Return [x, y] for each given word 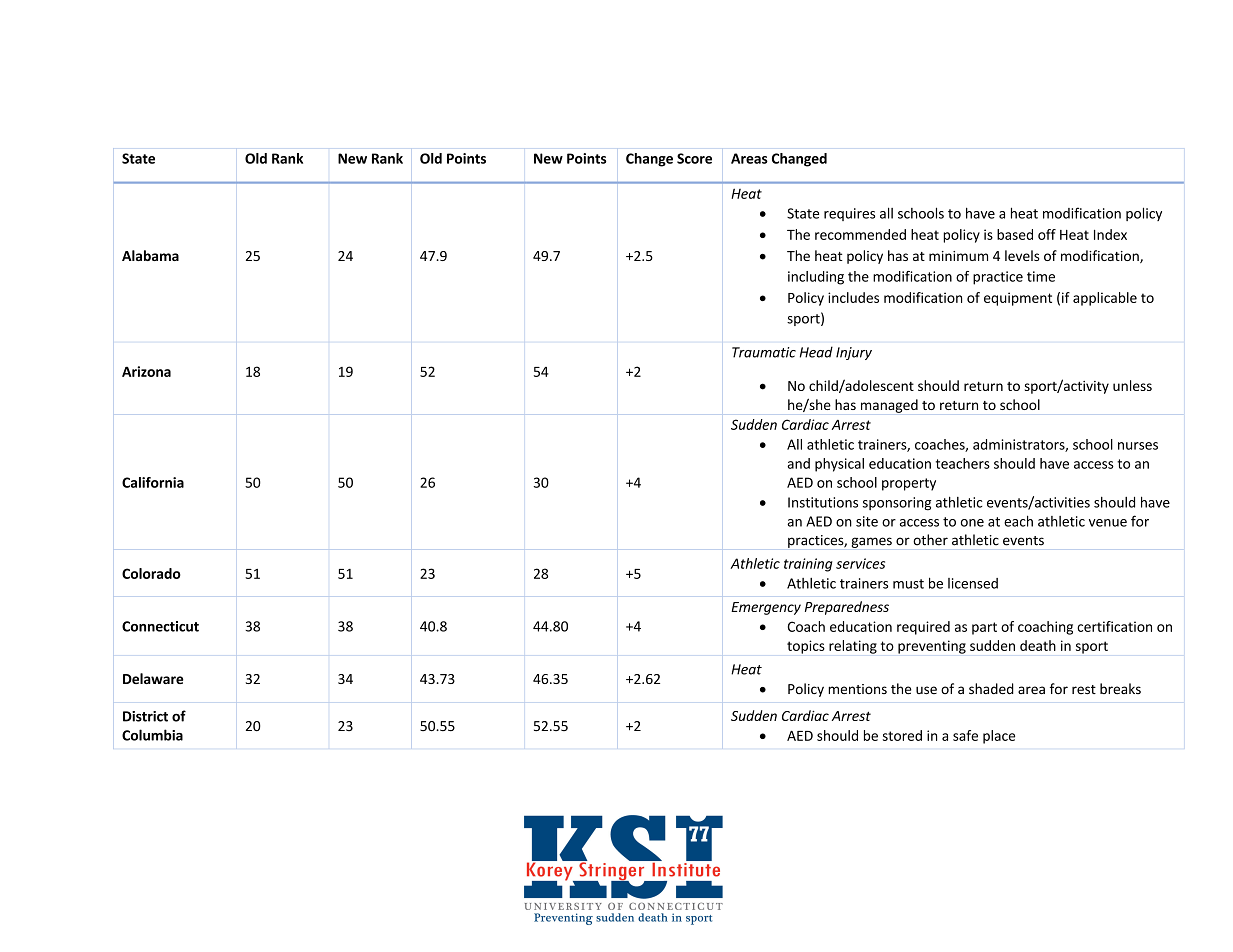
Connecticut [160, 626]
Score [694, 158]
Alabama [150, 255]
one [972, 523]
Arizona [146, 371]
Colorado [151, 573]
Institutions [823, 502]
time [1041, 276]
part [984, 628]
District [145, 716]
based [1015, 234]
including [816, 278]
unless [1132, 385]
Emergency [766, 608]
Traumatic [764, 352]
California [153, 482]
